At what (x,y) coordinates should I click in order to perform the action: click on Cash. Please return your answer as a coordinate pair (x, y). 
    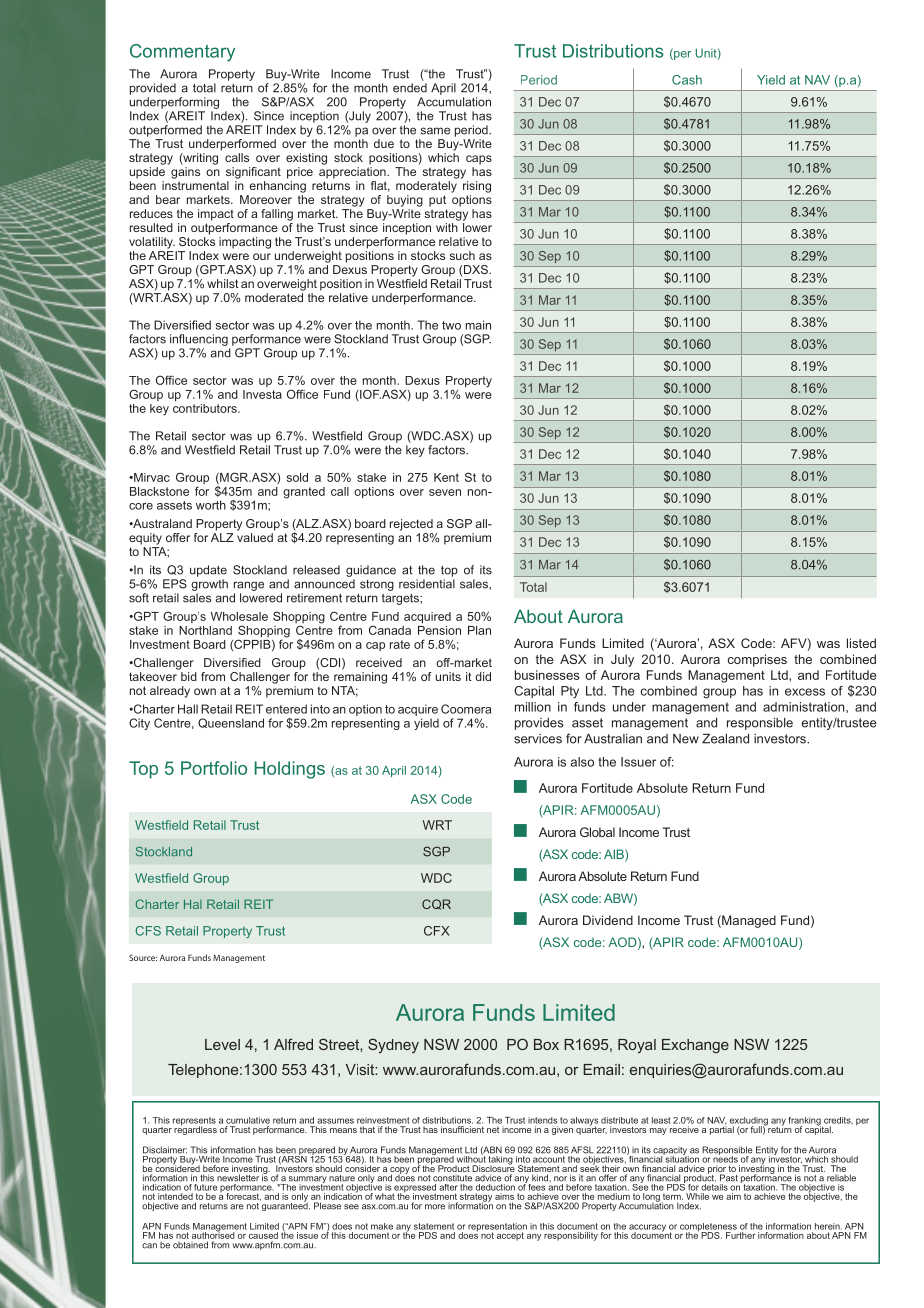
    Looking at the image, I should click on (687, 80).
